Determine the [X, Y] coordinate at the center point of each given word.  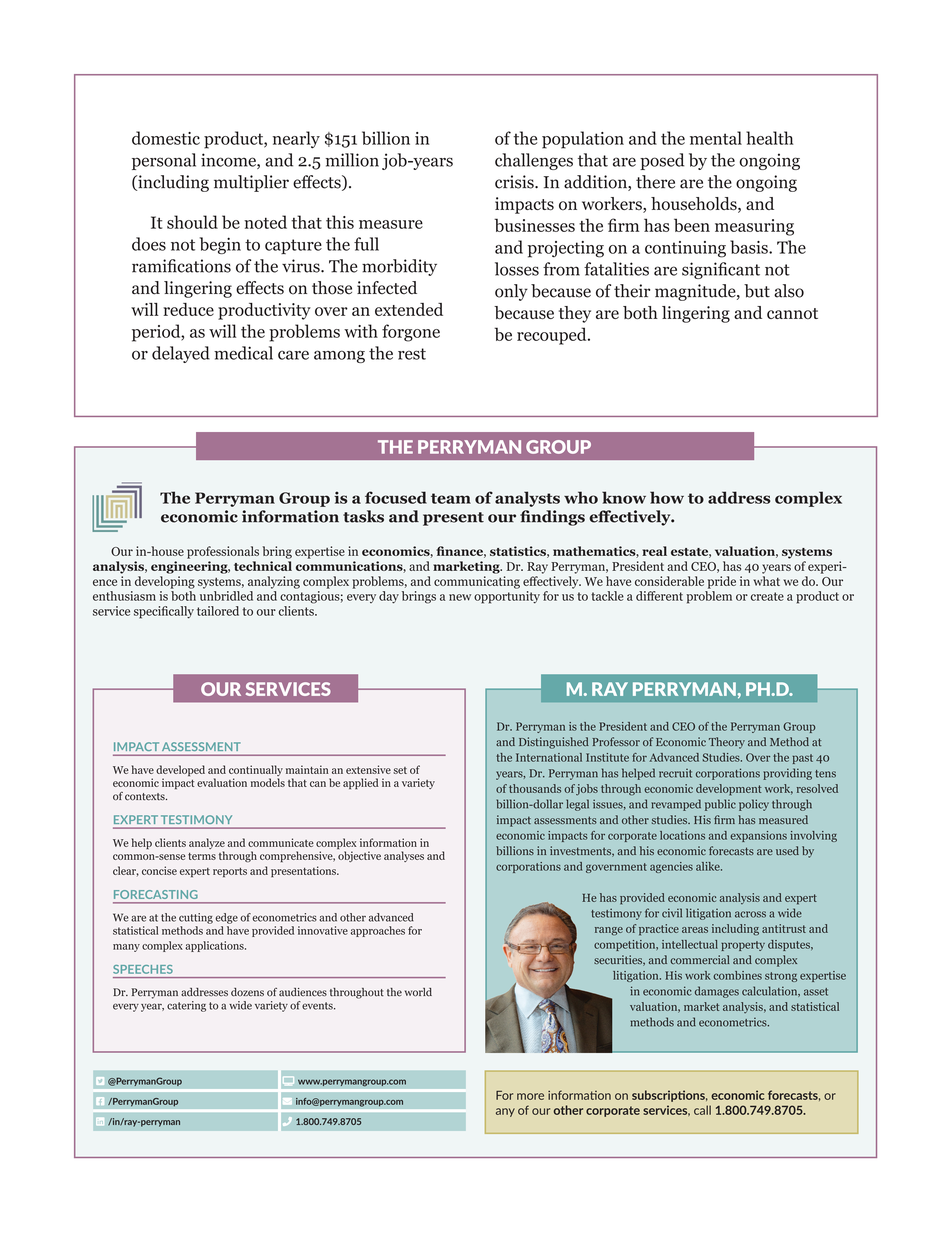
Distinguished [554, 743]
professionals [223, 552]
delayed [181, 354]
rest [412, 354]
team [451, 498]
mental [716, 138]
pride [722, 582]
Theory [727, 743]
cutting [196, 918]
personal [164, 161]
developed [180, 772]
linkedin [100, 1121]
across [750, 914]
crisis [515, 182]
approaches [378, 931]
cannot [792, 313]
